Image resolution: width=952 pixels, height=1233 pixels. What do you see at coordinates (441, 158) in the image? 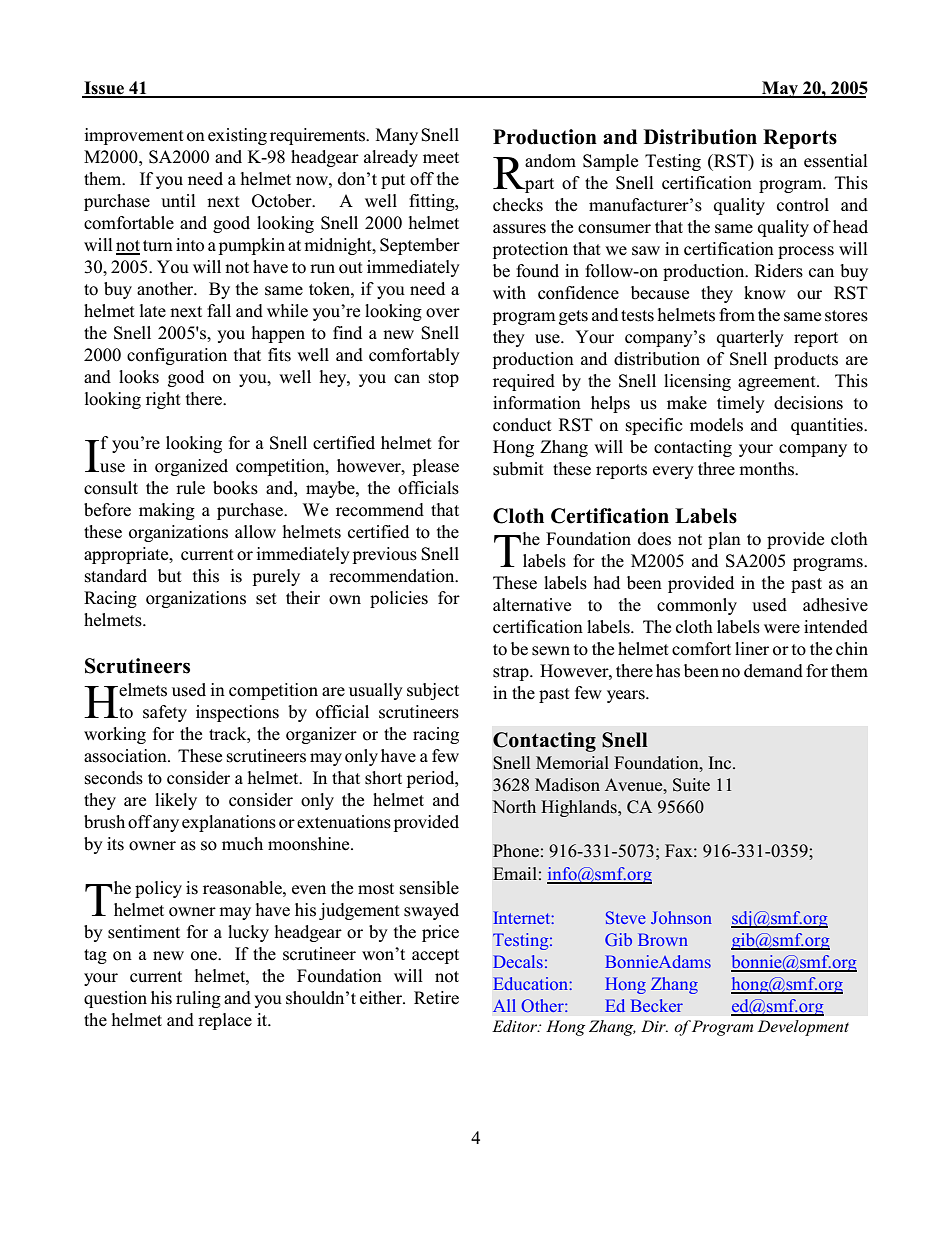
I see `meet` at bounding box center [441, 158].
